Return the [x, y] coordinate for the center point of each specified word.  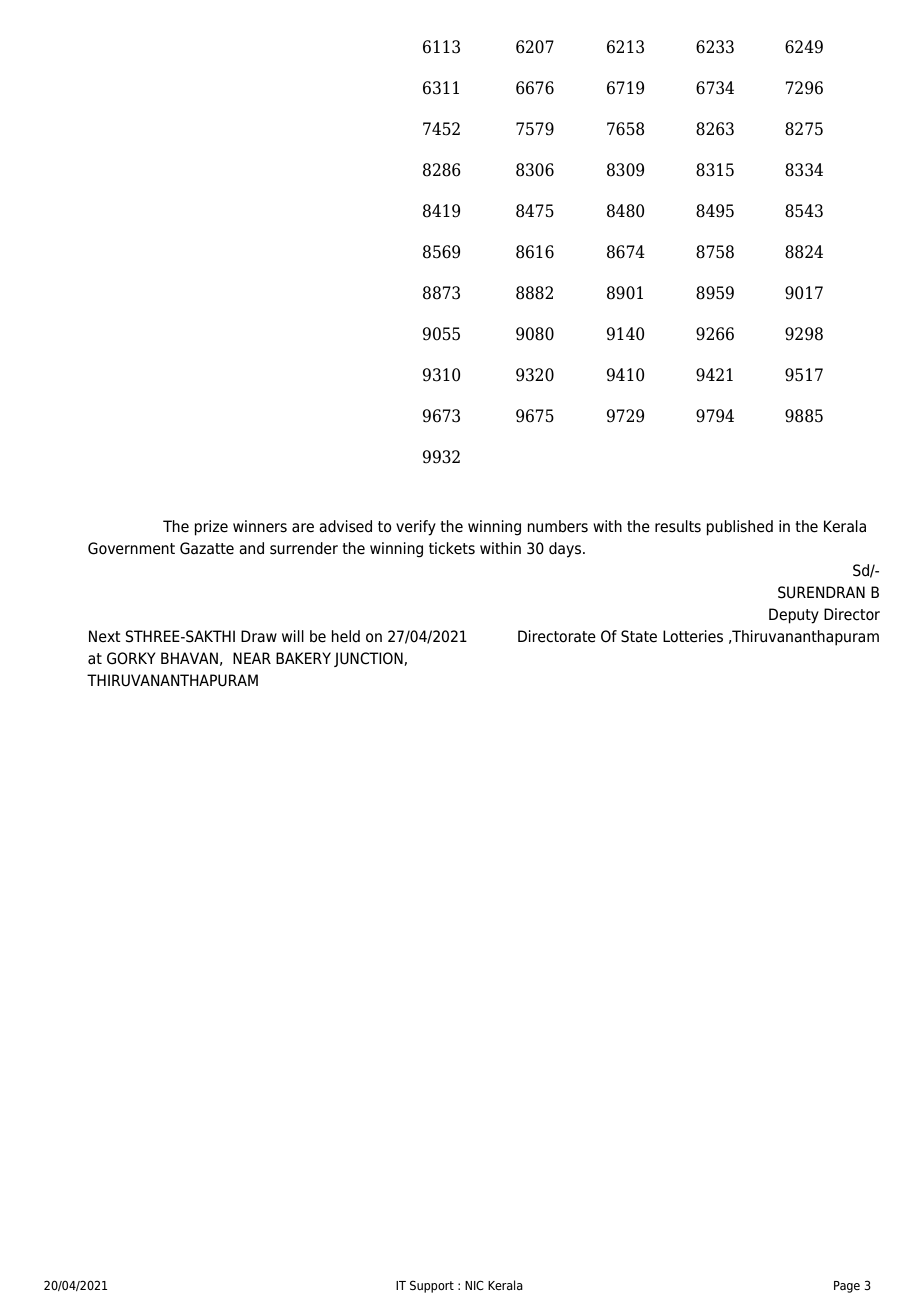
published [739, 528]
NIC [474, 1285]
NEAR [252, 658]
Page [847, 1287]
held [345, 636]
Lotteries [693, 636]
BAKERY [303, 658]
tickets [452, 548]
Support [432, 1286]
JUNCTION [369, 659]
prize [211, 528]
